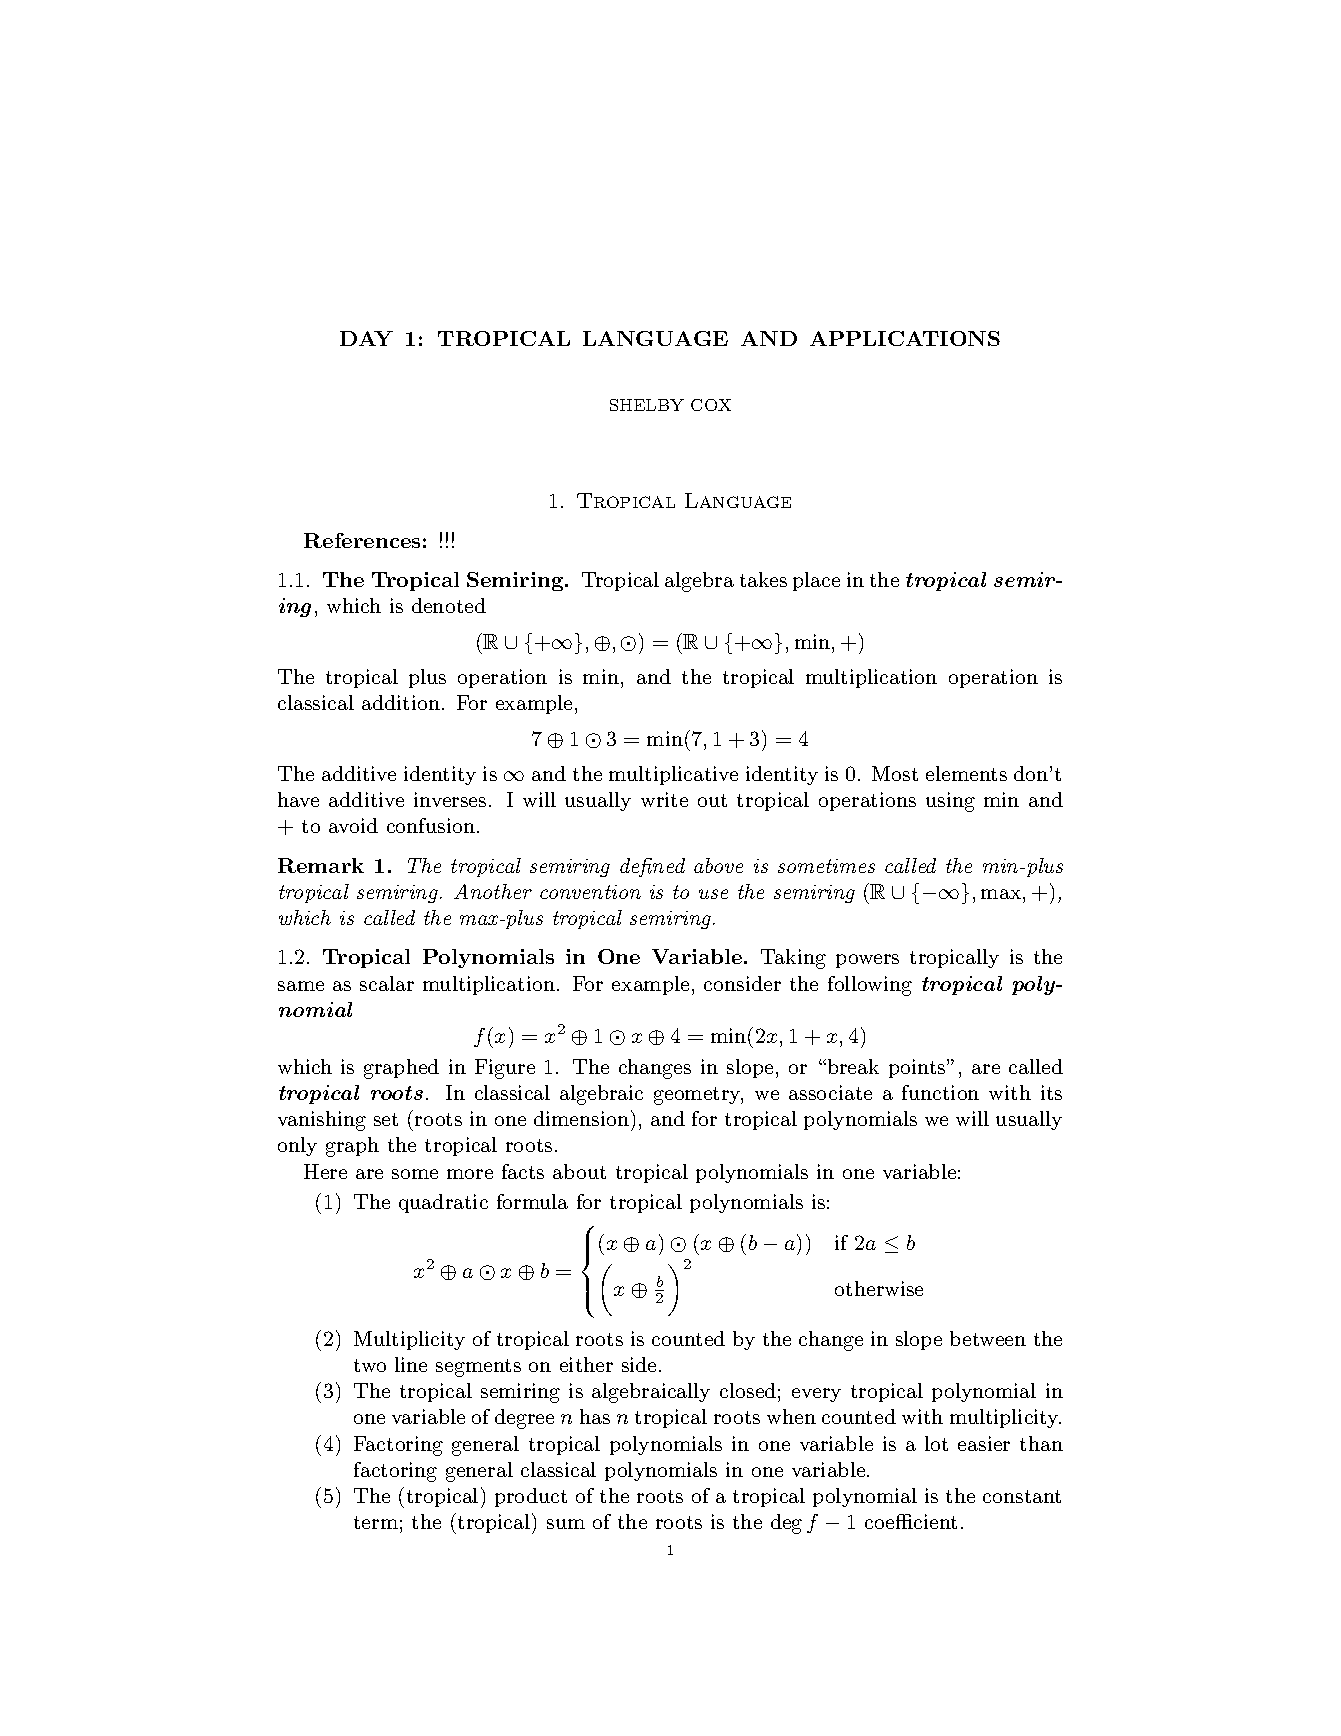 The image size is (1341, 1736). What do you see at coordinates (386, 1119) in the screenshot?
I see `set` at bounding box center [386, 1119].
